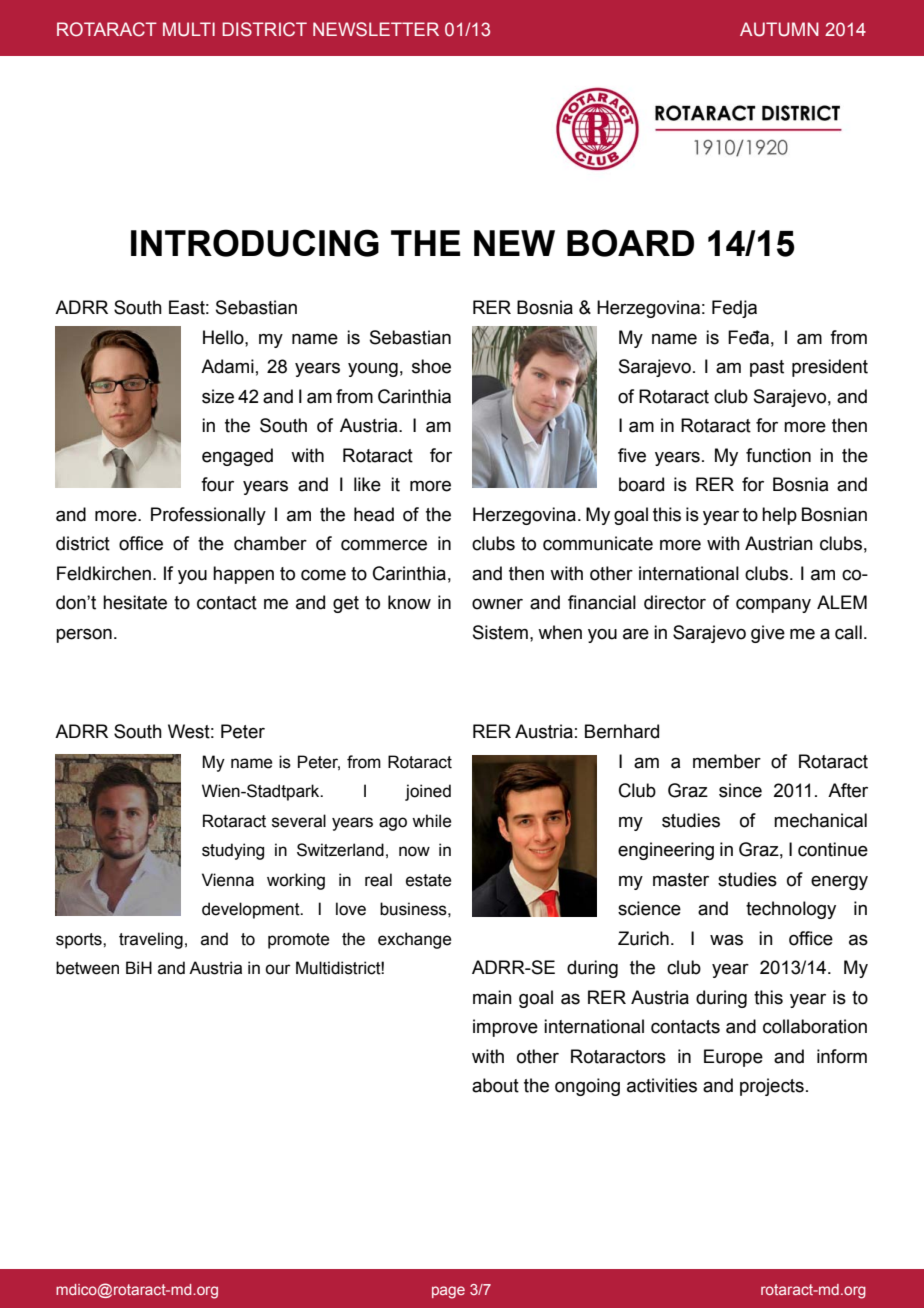 This image has width=924, height=1308. What do you see at coordinates (151, 940) in the image?
I see `traveling` at bounding box center [151, 940].
